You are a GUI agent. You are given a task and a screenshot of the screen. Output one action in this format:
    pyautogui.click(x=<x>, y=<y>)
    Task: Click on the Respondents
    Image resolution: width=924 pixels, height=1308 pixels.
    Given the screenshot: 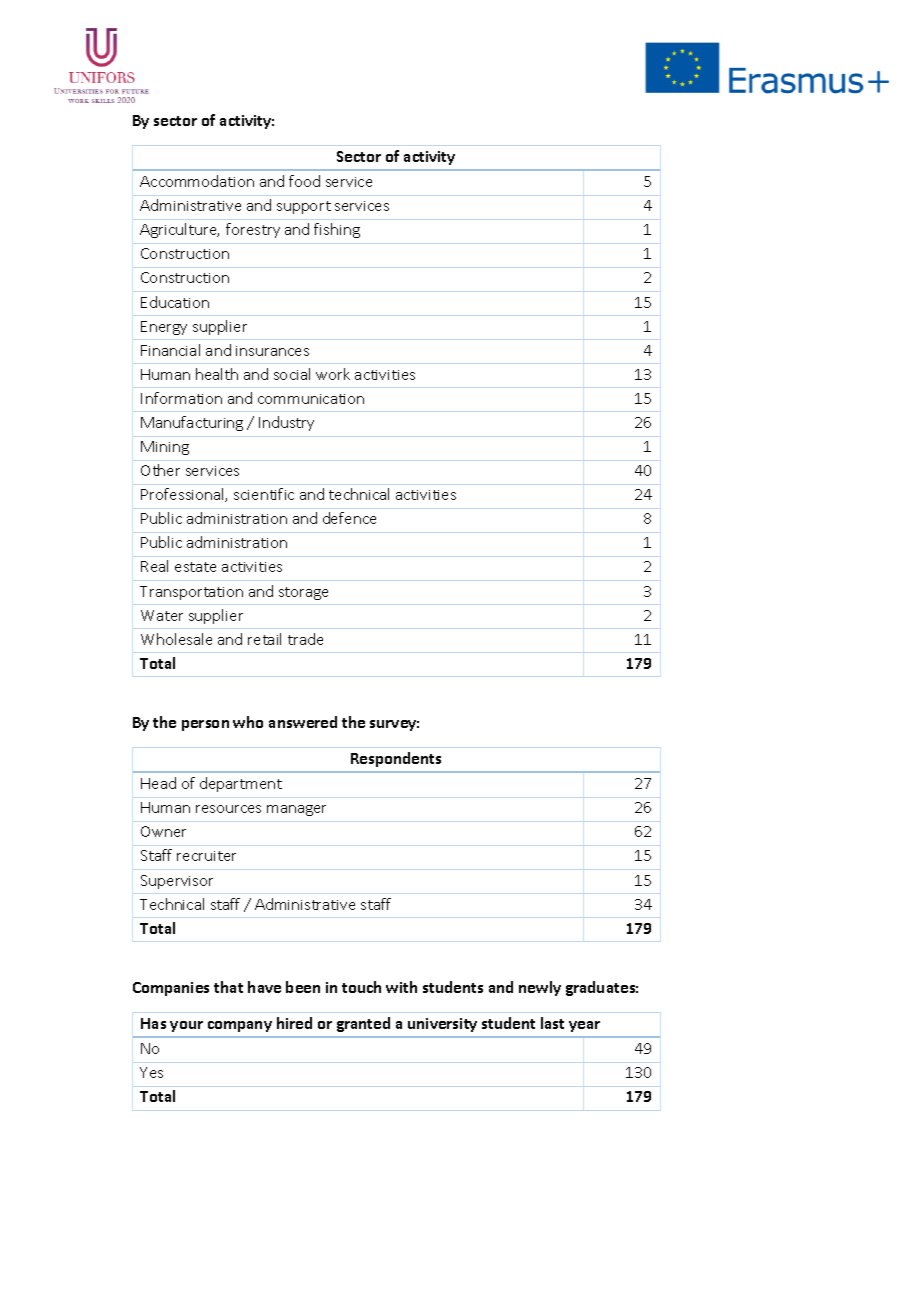 What is the action you would take?
    pyautogui.click(x=396, y=759)
